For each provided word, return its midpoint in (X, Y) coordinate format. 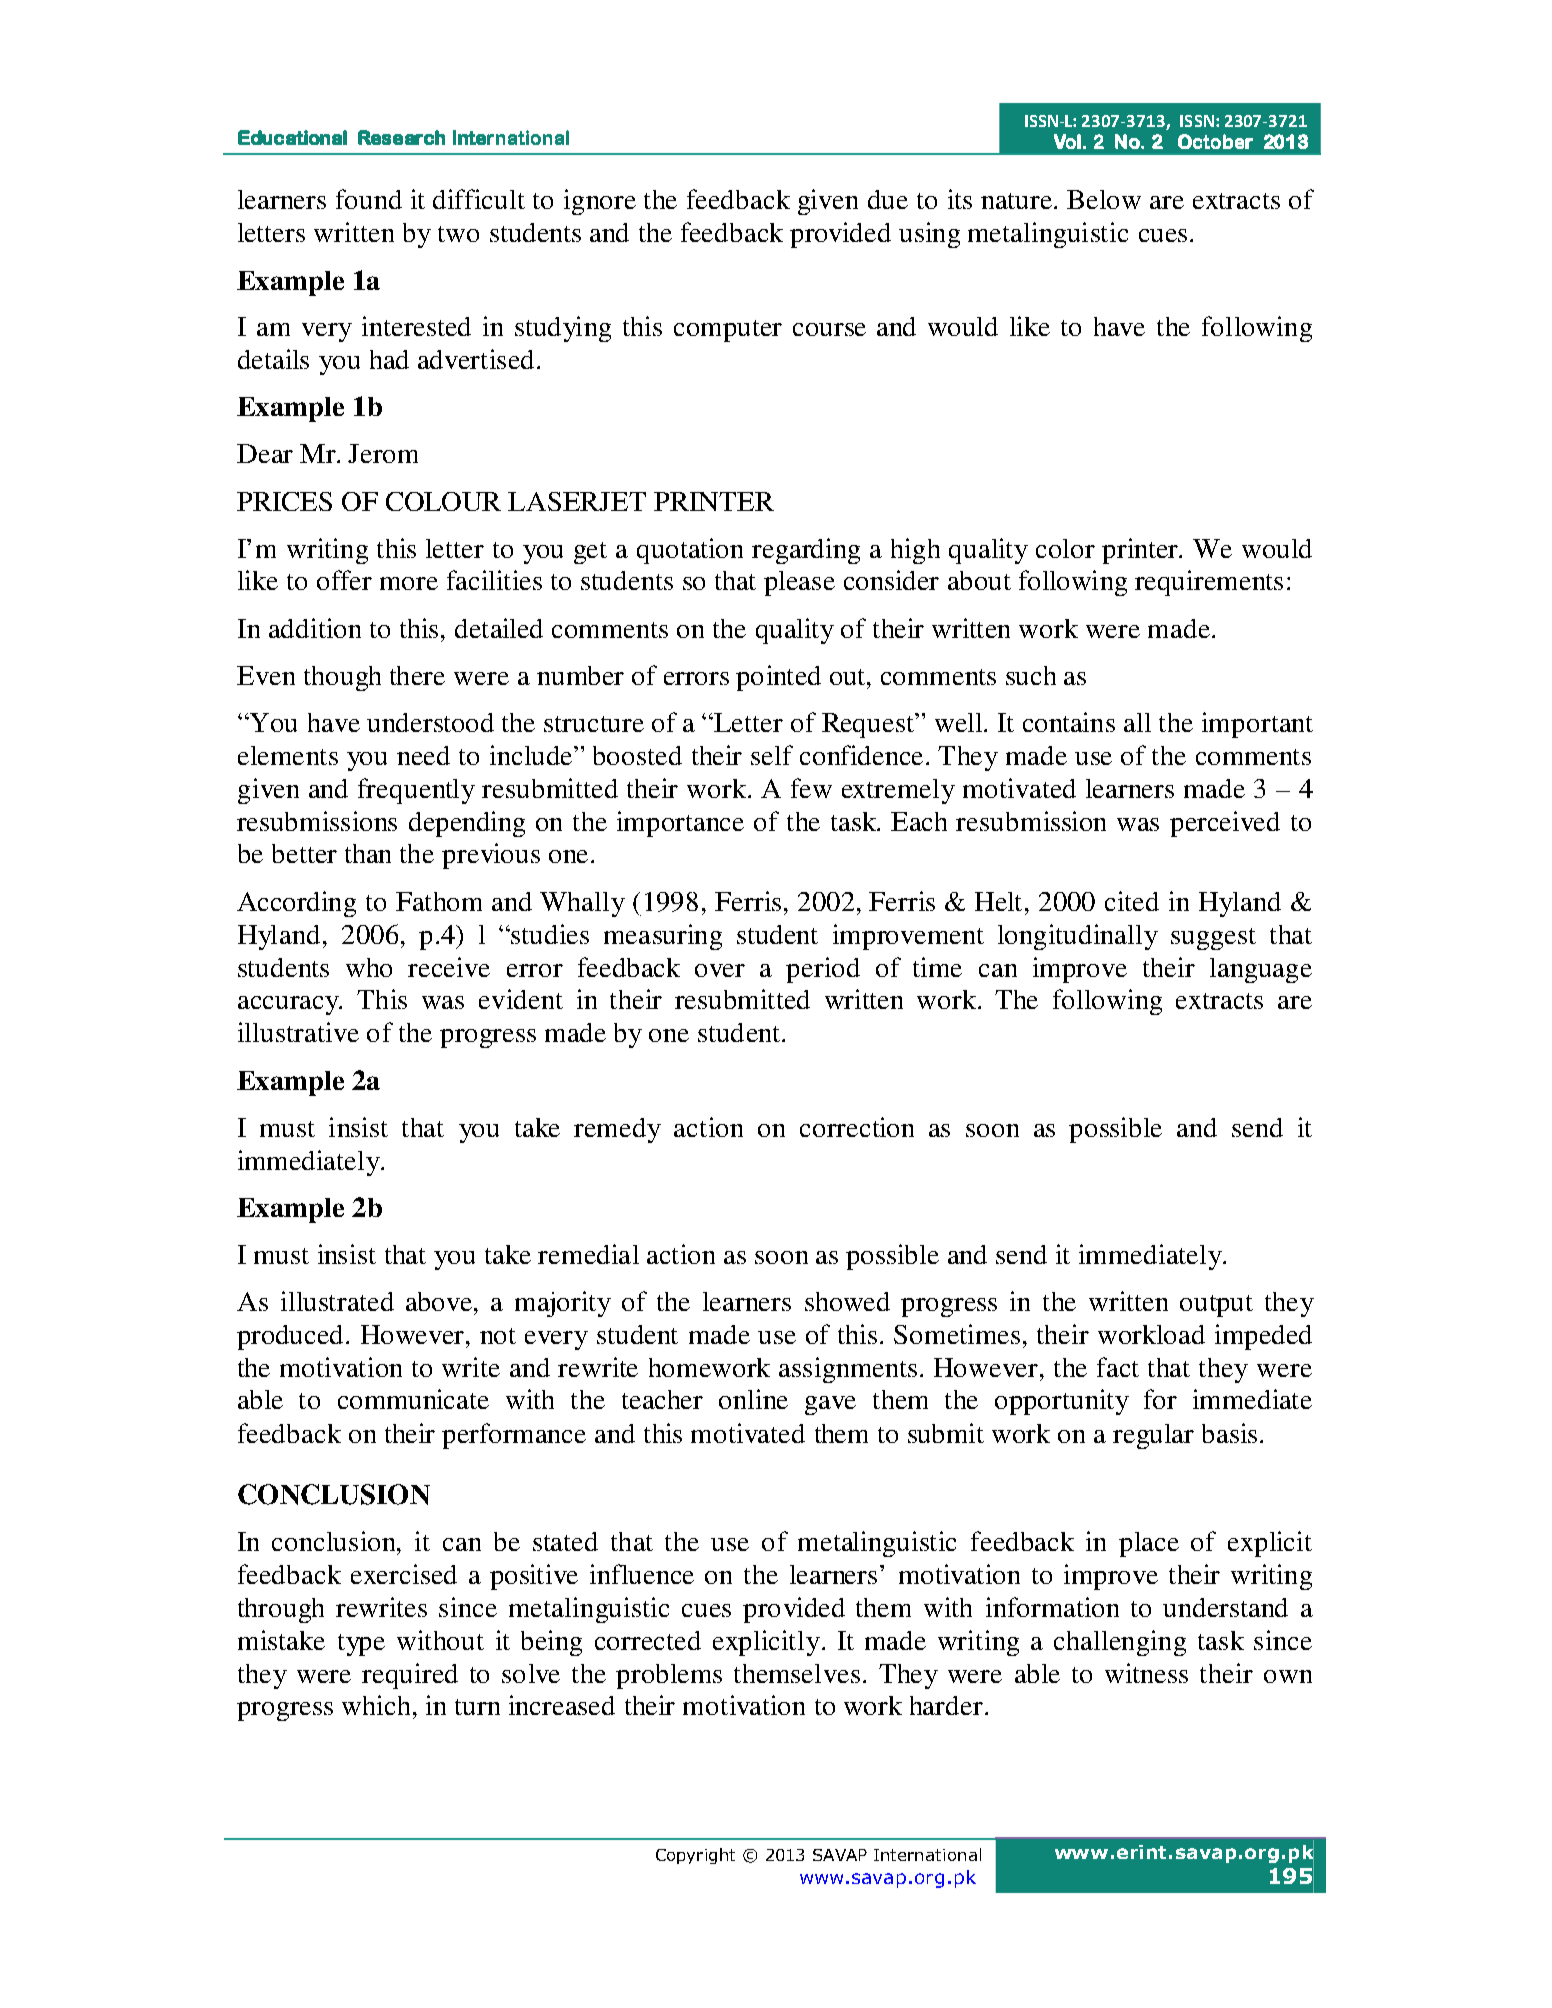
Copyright (695, 1856)
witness (1146, 1673)
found (369, 199)
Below (1104, 199)
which (376, 1705)
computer (728, 331)
